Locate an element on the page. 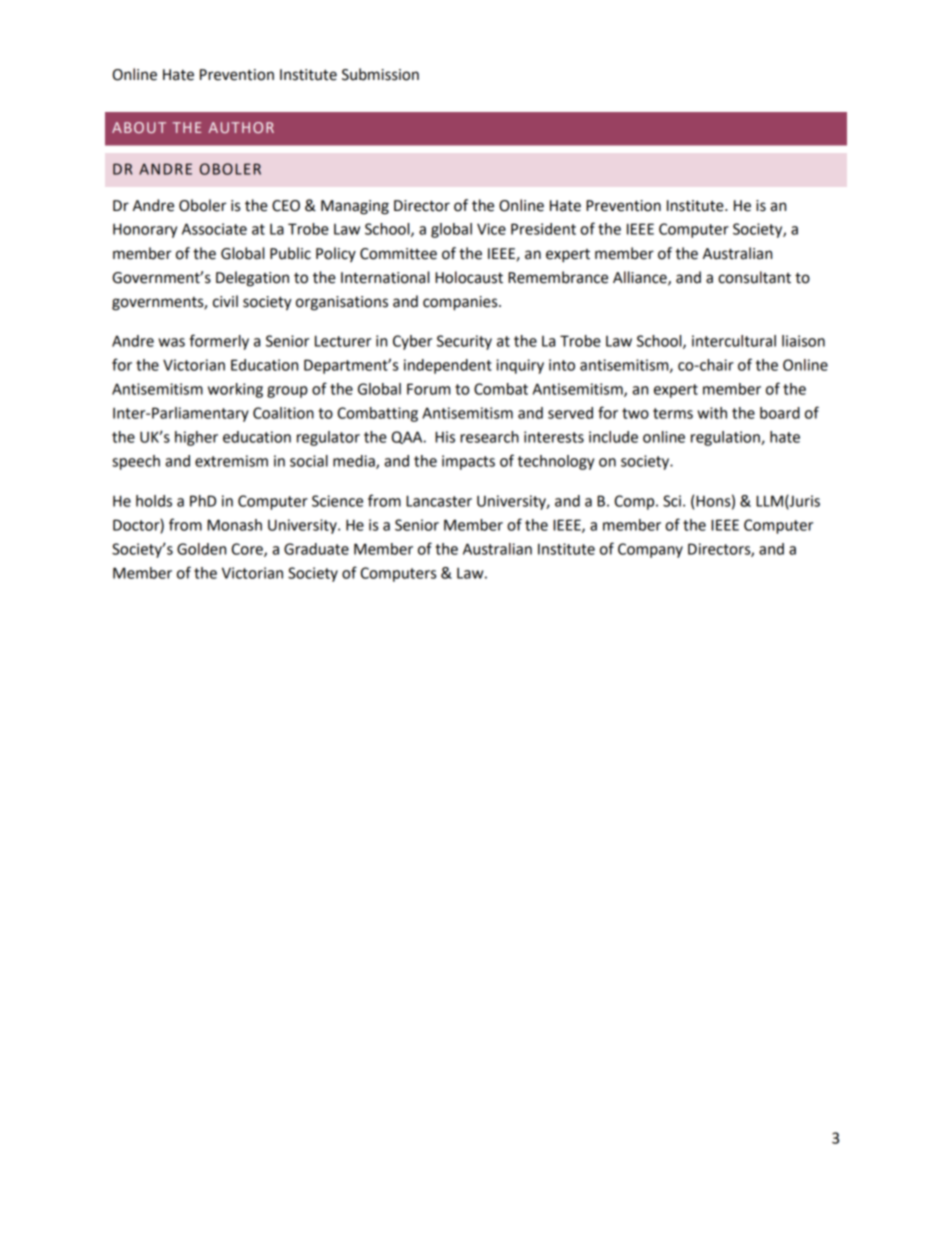  formerly is located at coordinates (219, 342).
